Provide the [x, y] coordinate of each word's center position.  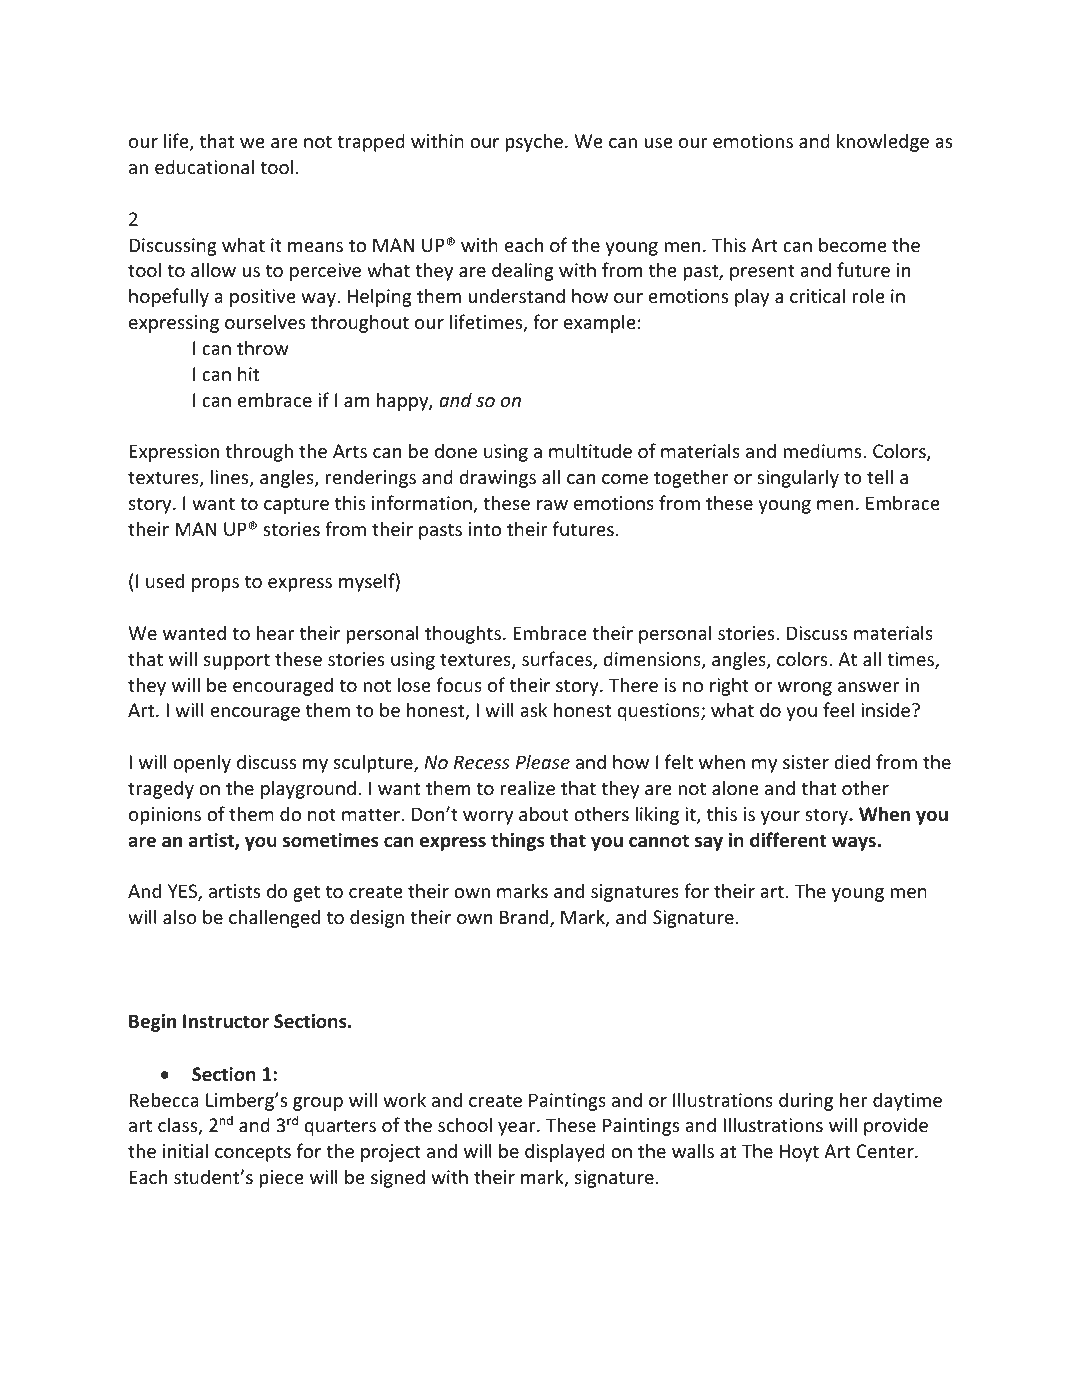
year [518, 1129]
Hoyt [799, 1153]
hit [248, 373]
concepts [253, 1153]
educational [204, 166]
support [237, 661]
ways [854, 844]
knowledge [883, 142]
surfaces [558, 660]
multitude [590, 450]
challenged [274, 918]
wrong [805, 689]
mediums [824, 450]
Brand [525, 918]
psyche [534, 142]
